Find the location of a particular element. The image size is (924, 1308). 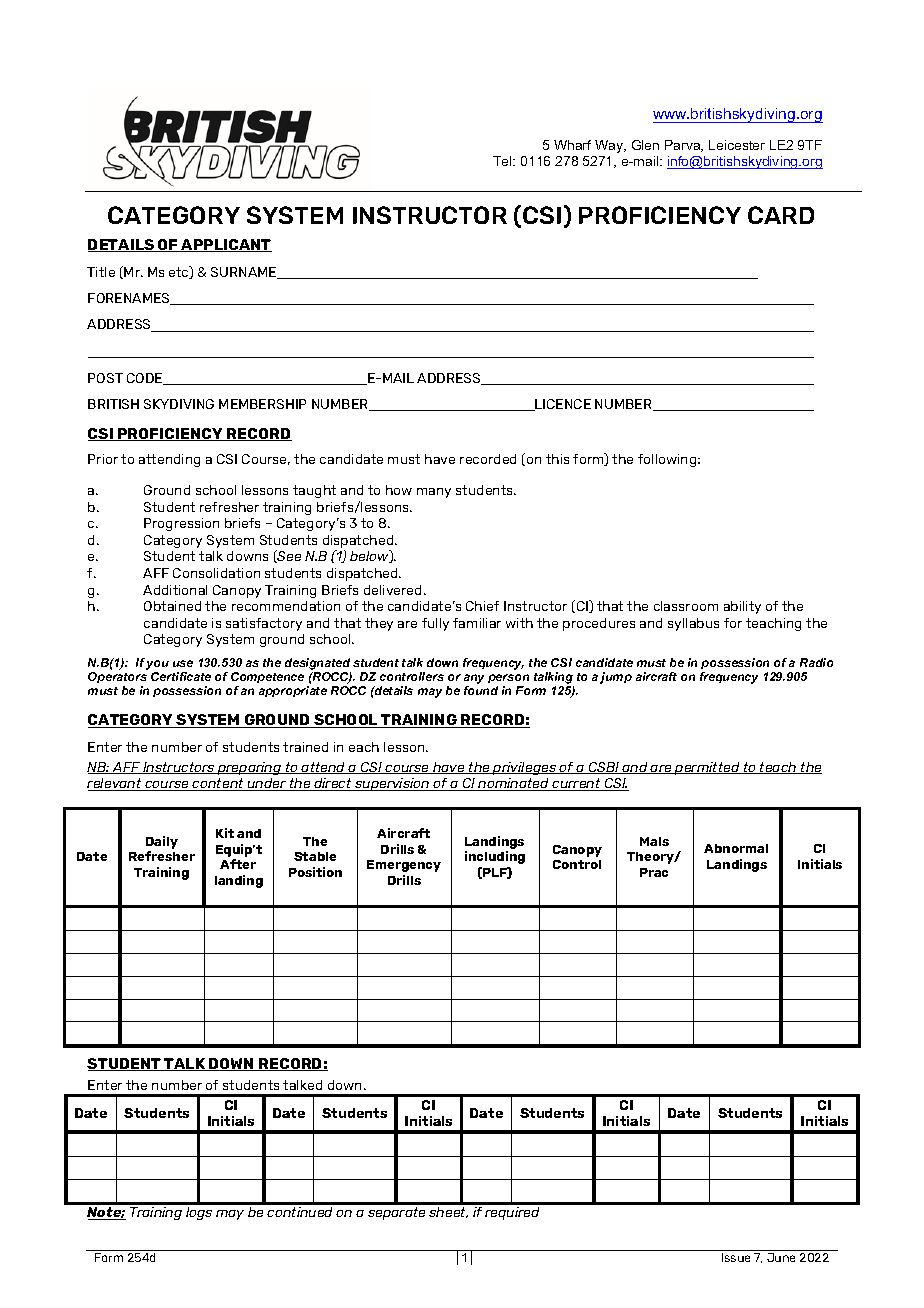

logs is located at coordinates (199, 1213).
